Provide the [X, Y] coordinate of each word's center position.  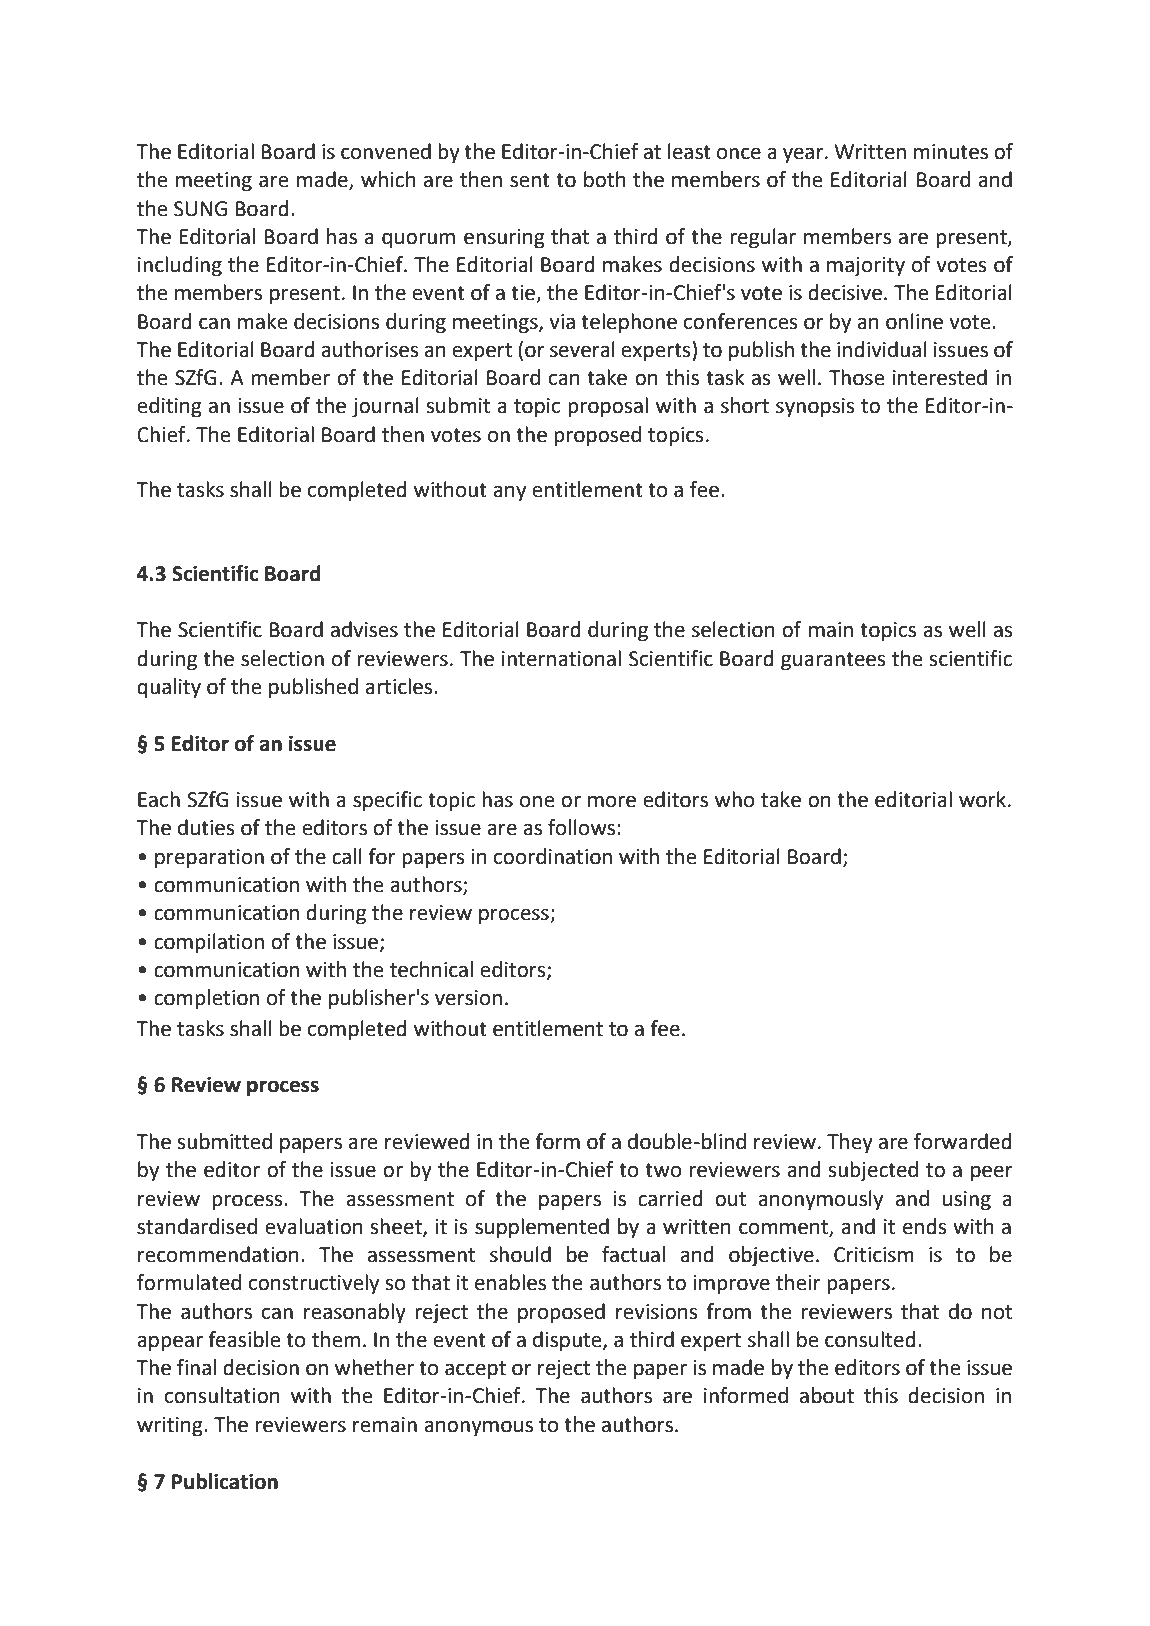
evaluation [314, 1226]
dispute [568, 1341]
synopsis [815, 408]
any [509, 493]
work [984, 799]
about [827, 1395]
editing [169, 407]
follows [583, 827]
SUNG [200, 209]
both [605, 179]
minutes [951, 152]
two [663, 1170]
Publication [225, 1481]
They [850, 1143]
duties [206, 827]
